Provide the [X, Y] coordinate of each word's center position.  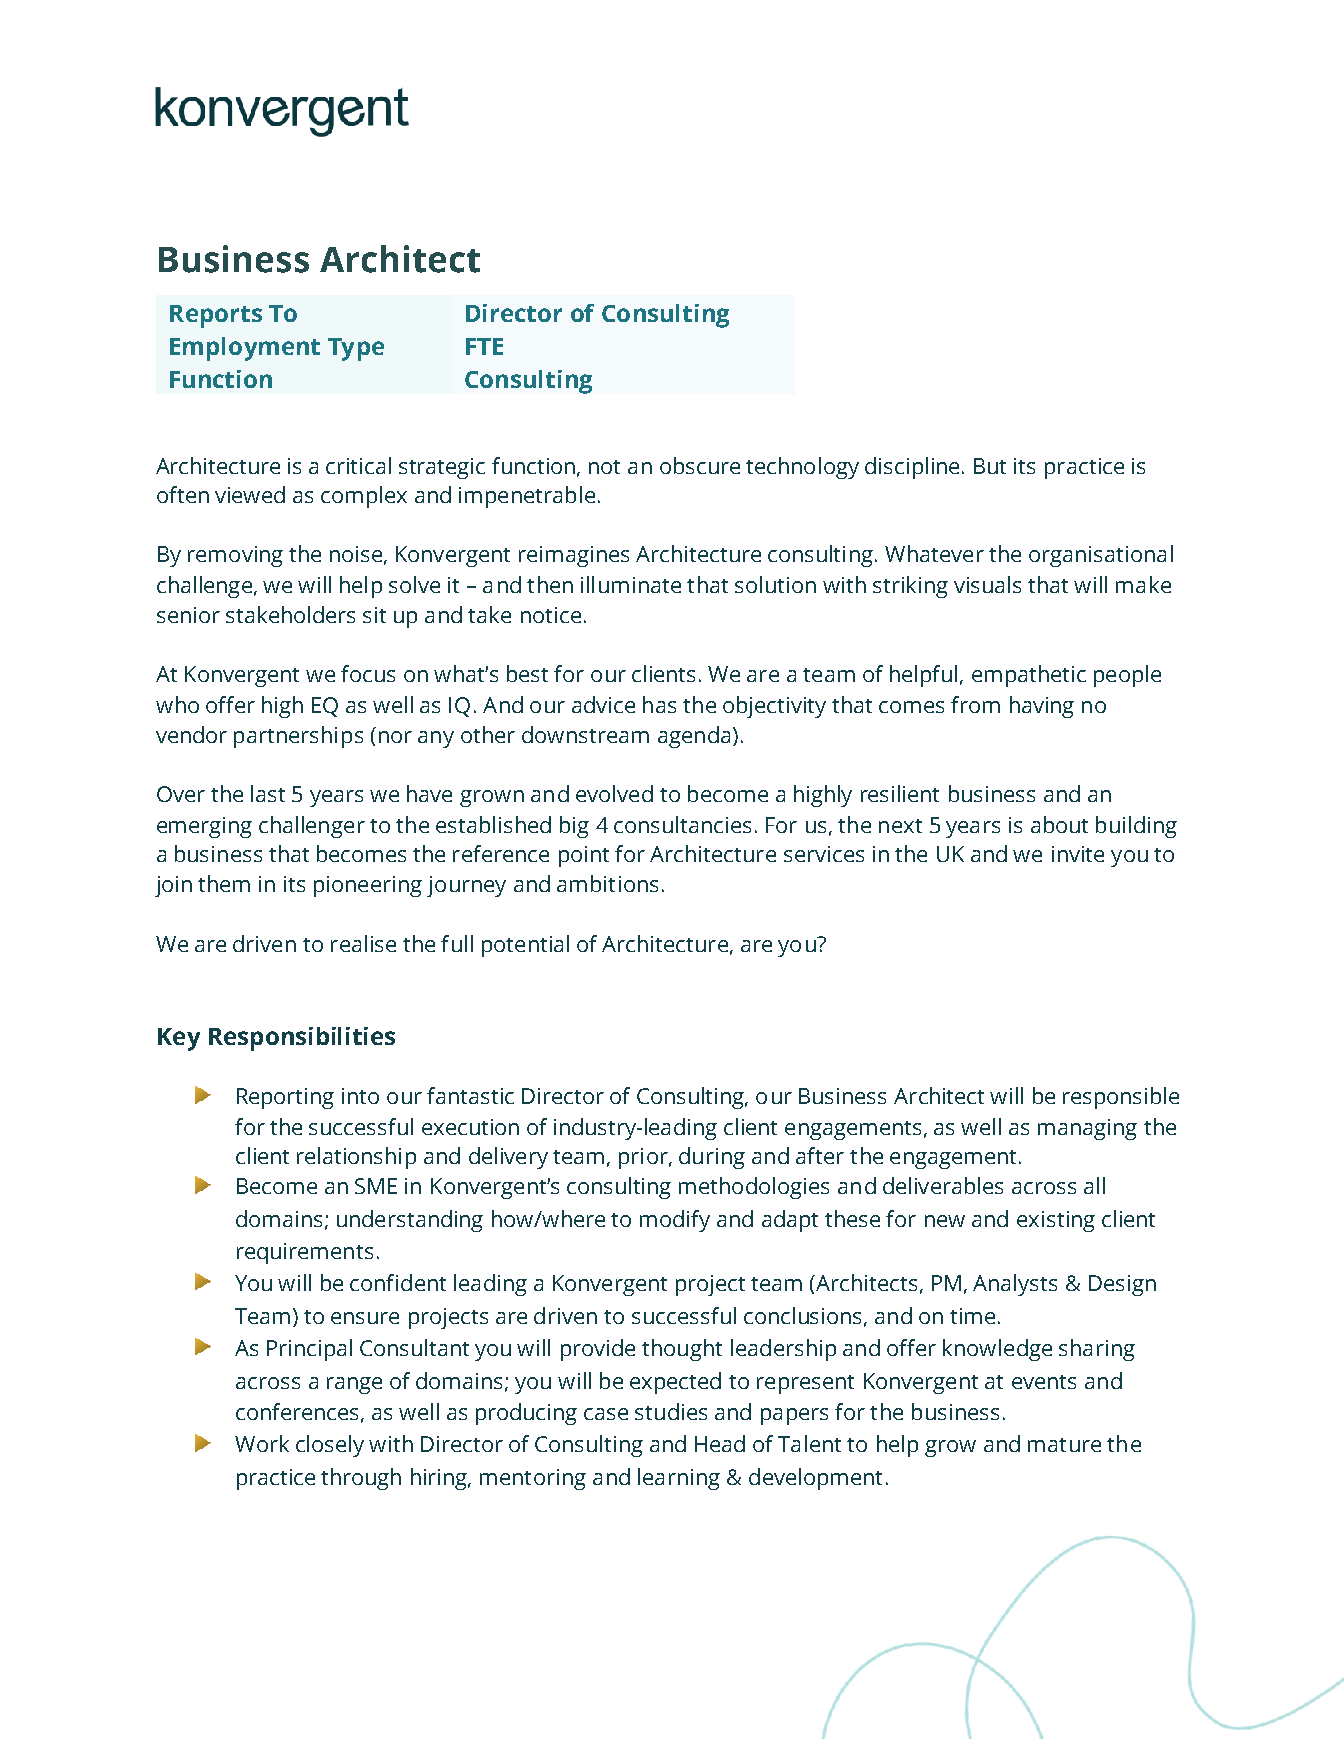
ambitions [607, 883]
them [224, 883]
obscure [700, 465]
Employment [245, 349]
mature [1064, 1445]
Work [262, 1443]
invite [1078, 854]
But [990, 466]
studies [671, 1411]
